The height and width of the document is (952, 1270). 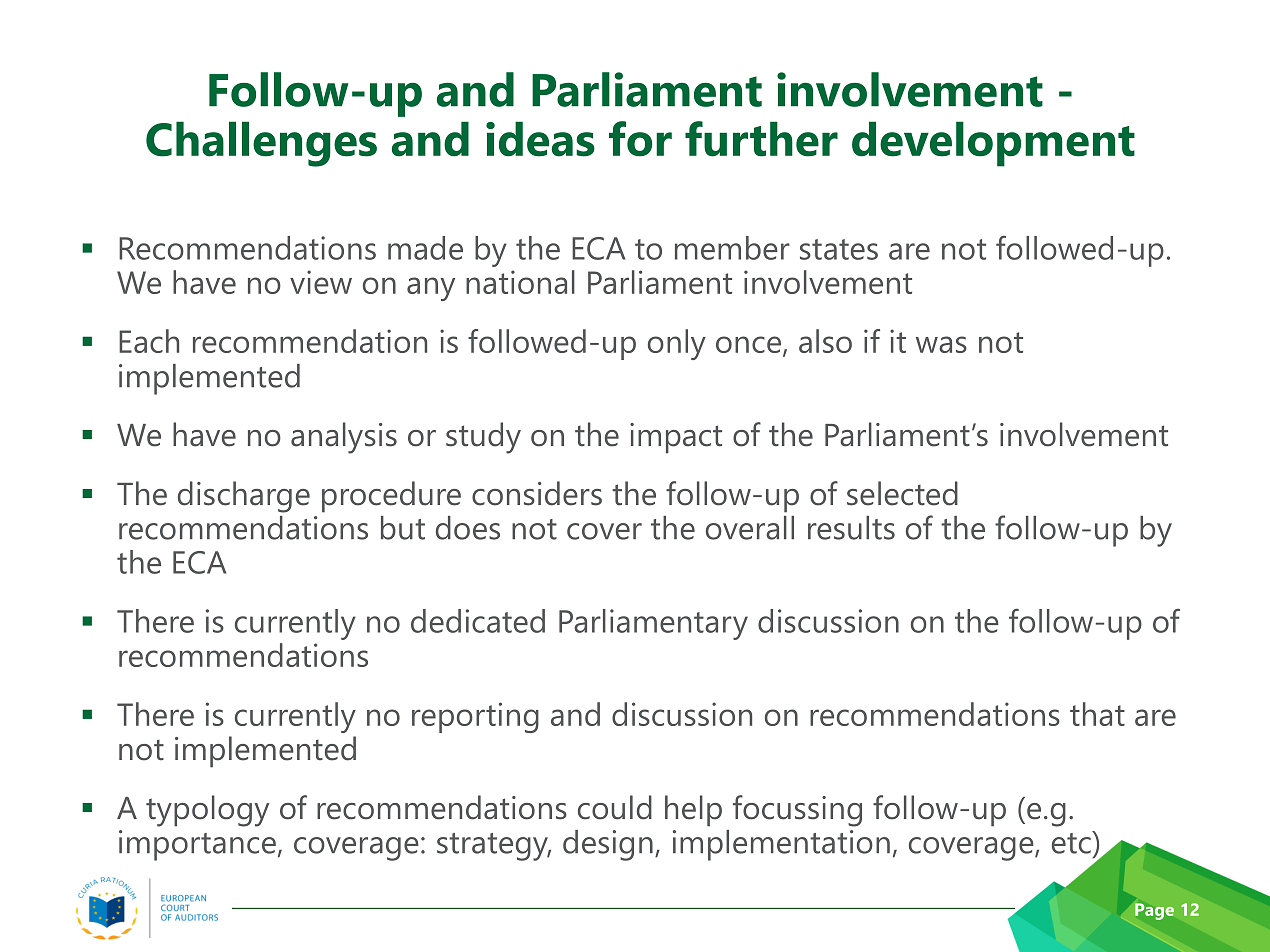 I want to click on impact, so click(x=676, y=438).
